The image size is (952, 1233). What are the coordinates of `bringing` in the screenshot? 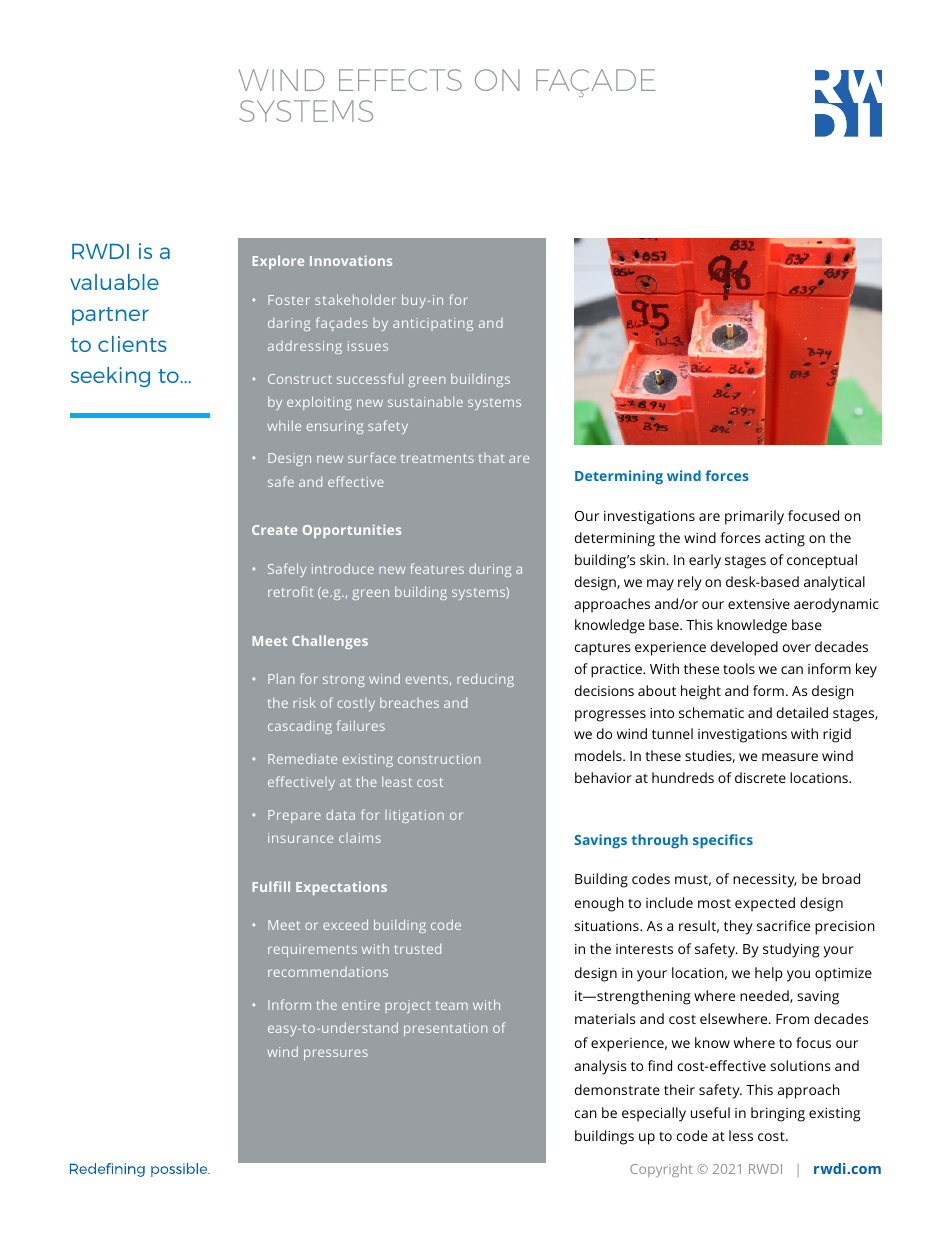 It's located at (778, 1114).
